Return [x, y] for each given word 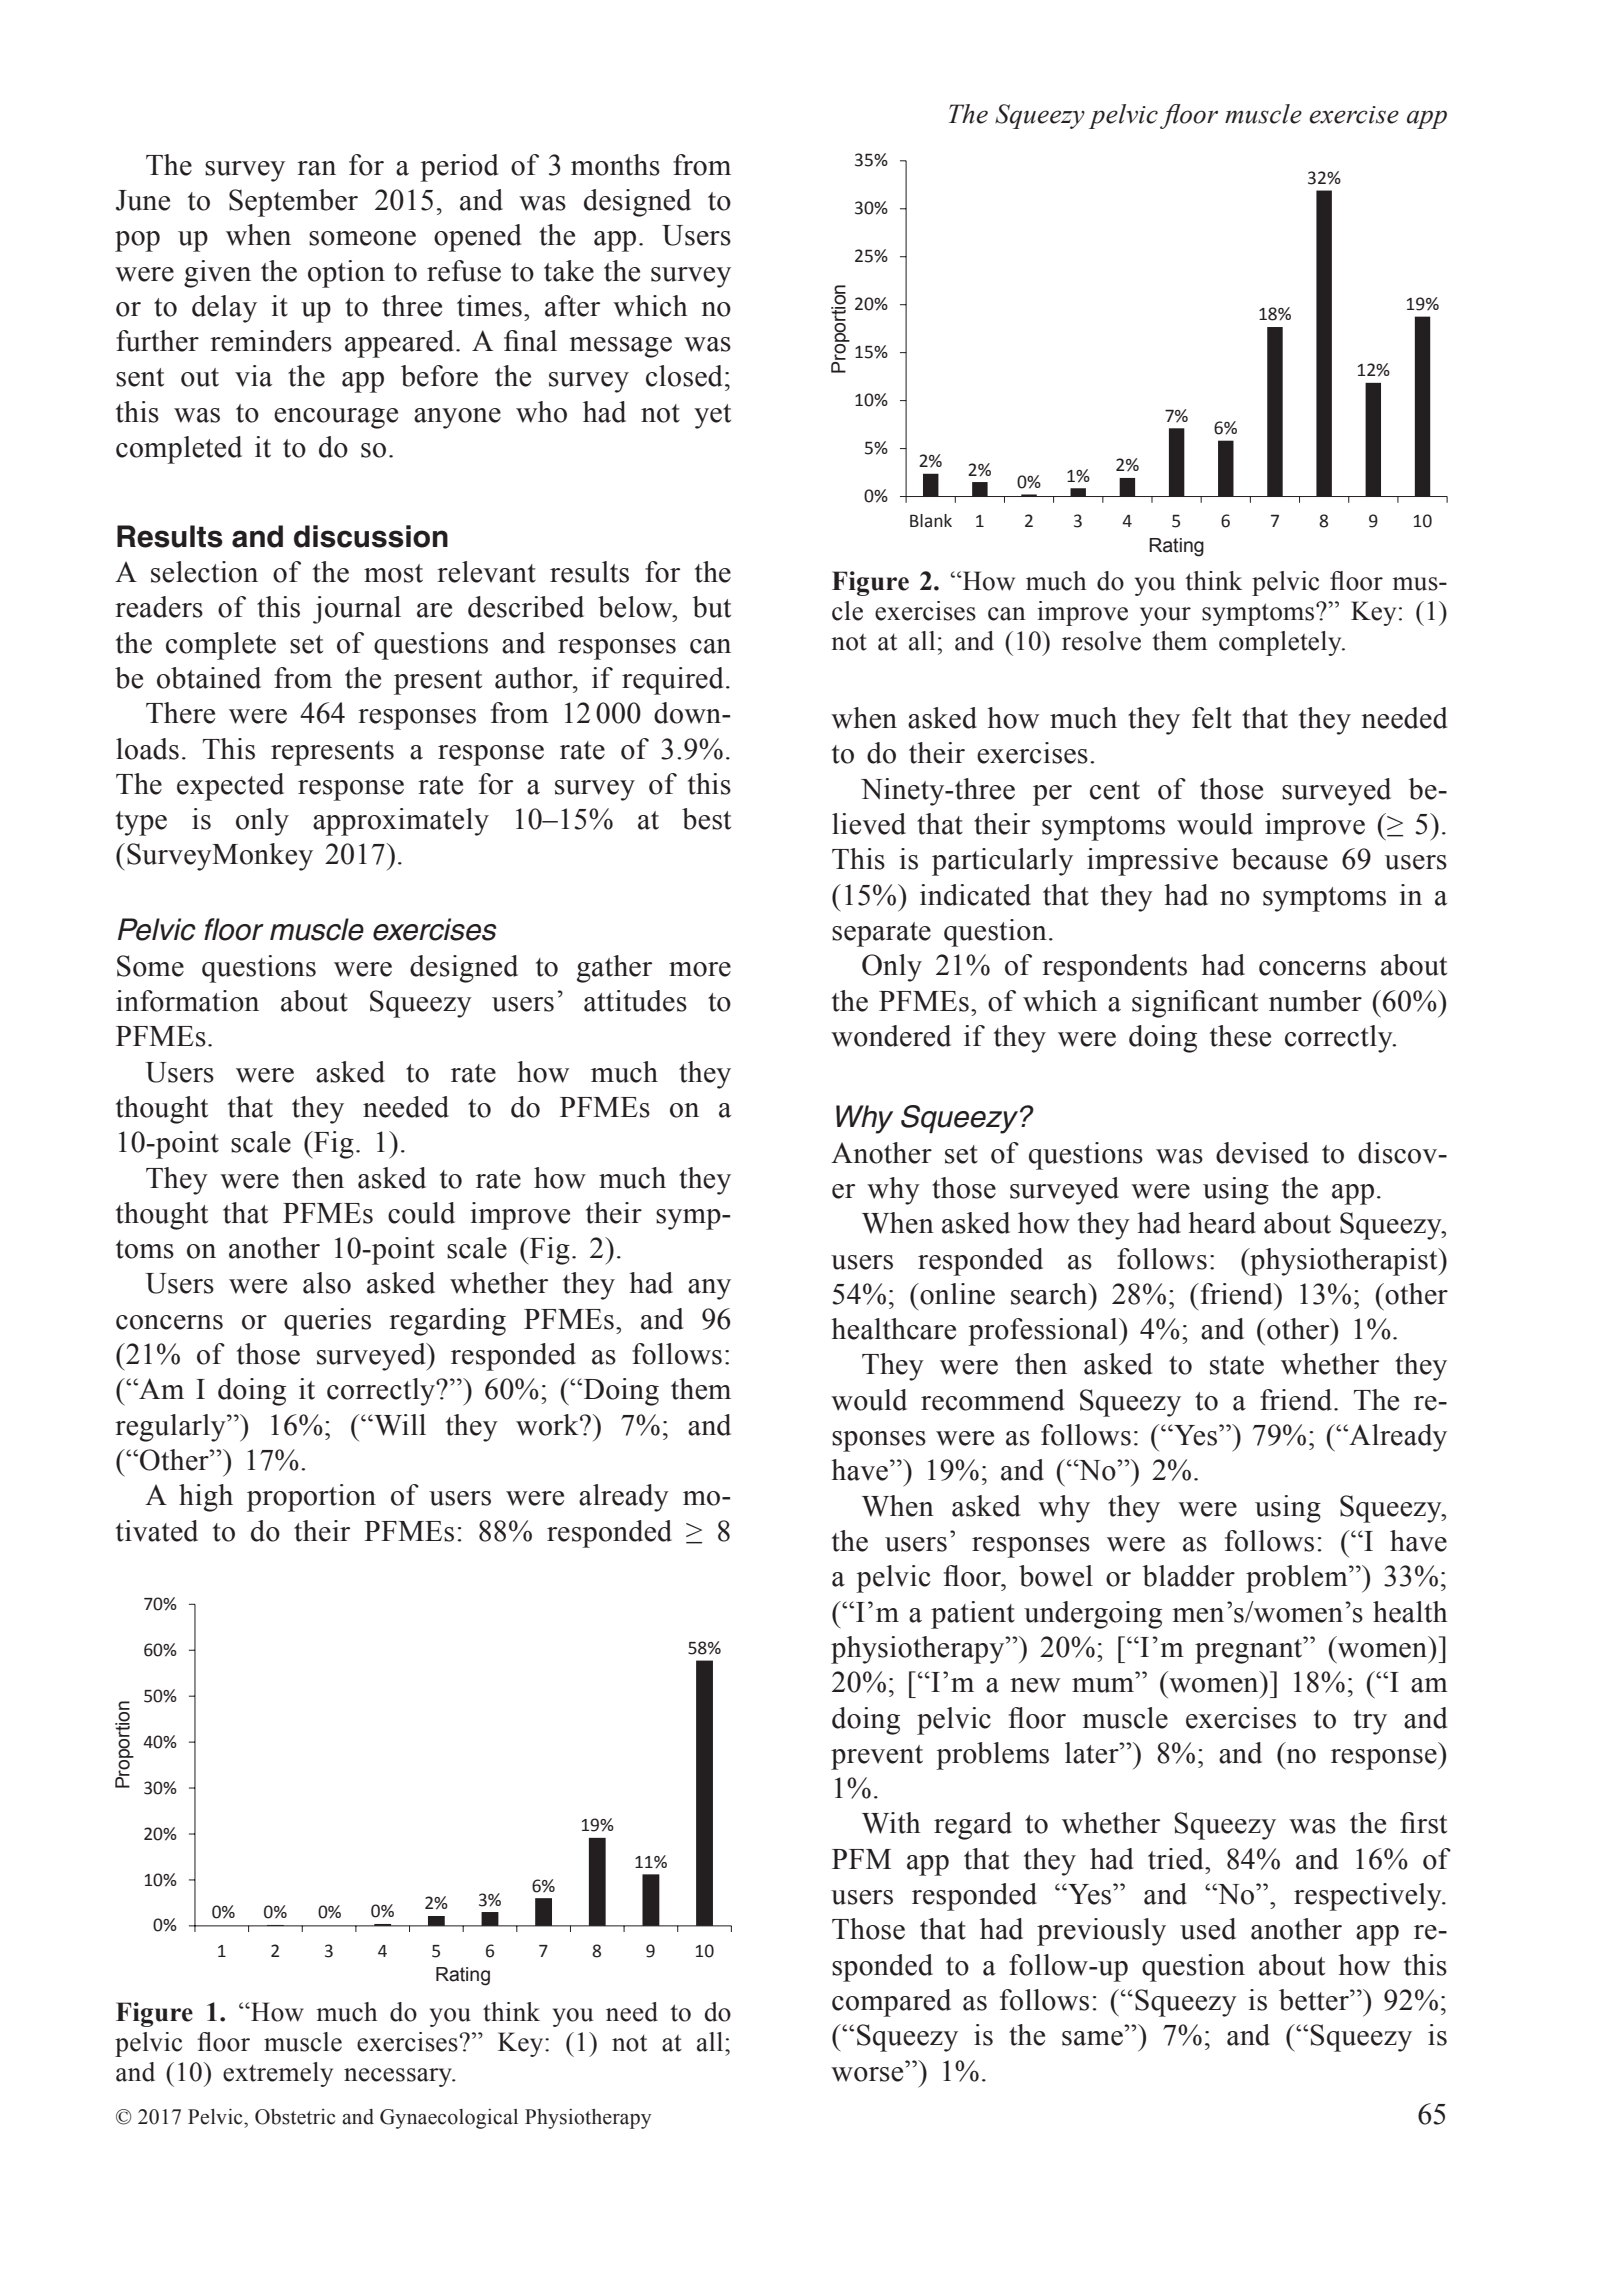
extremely [278, 2074]
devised [1262, 1153]
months [615, 165]
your [1165, 616]
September [293, 203]
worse [867, 2074]
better [1315, 2000]
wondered [891, 1036]
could [421, 1213]
